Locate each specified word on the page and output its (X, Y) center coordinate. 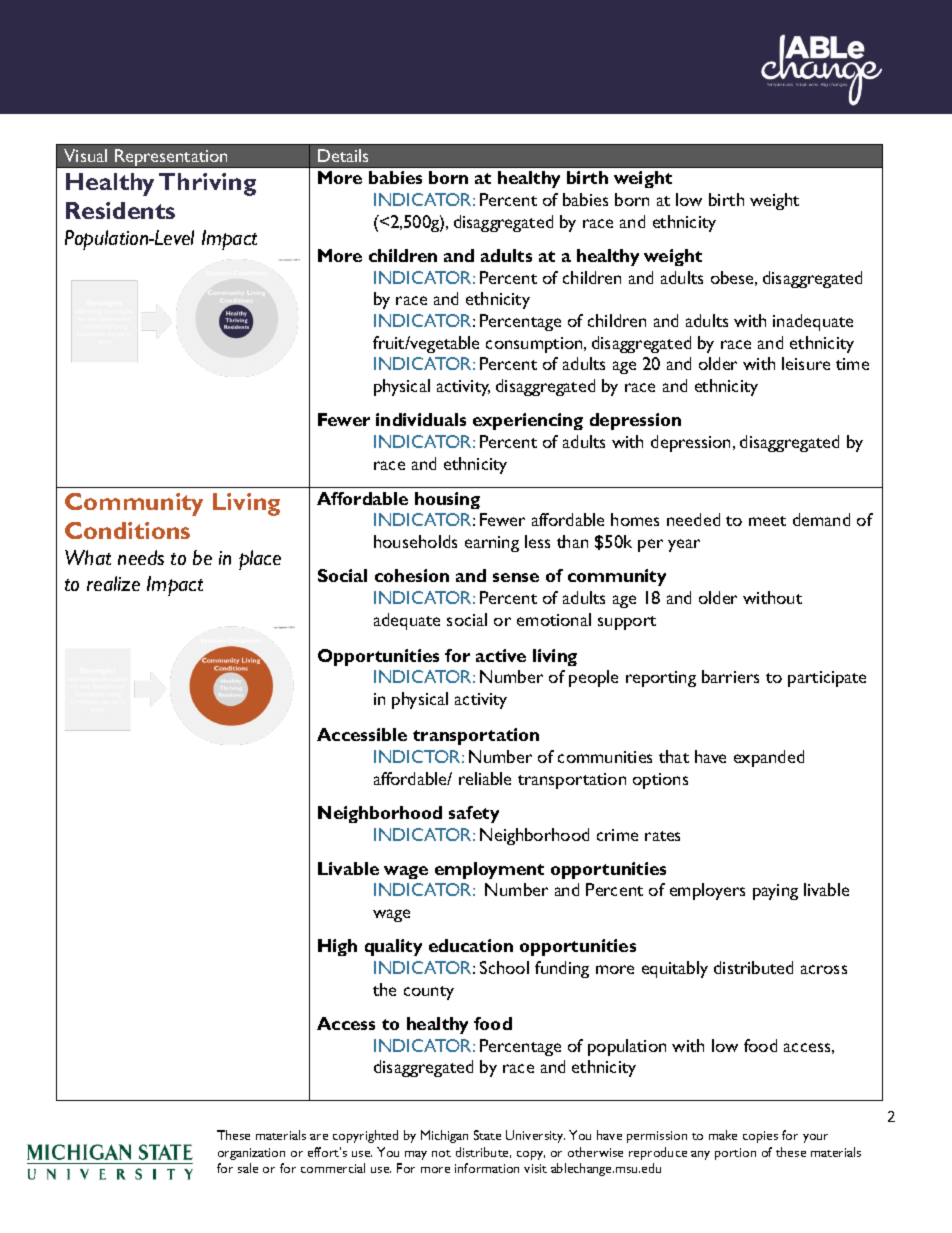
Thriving (207, 184)
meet (767, 521)
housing (447, 500)
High (337, 947)
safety (474, 814)
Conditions (127, 530)
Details (343, 155)
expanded (769, 758)
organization (251, 1154)
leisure (806, 363)
